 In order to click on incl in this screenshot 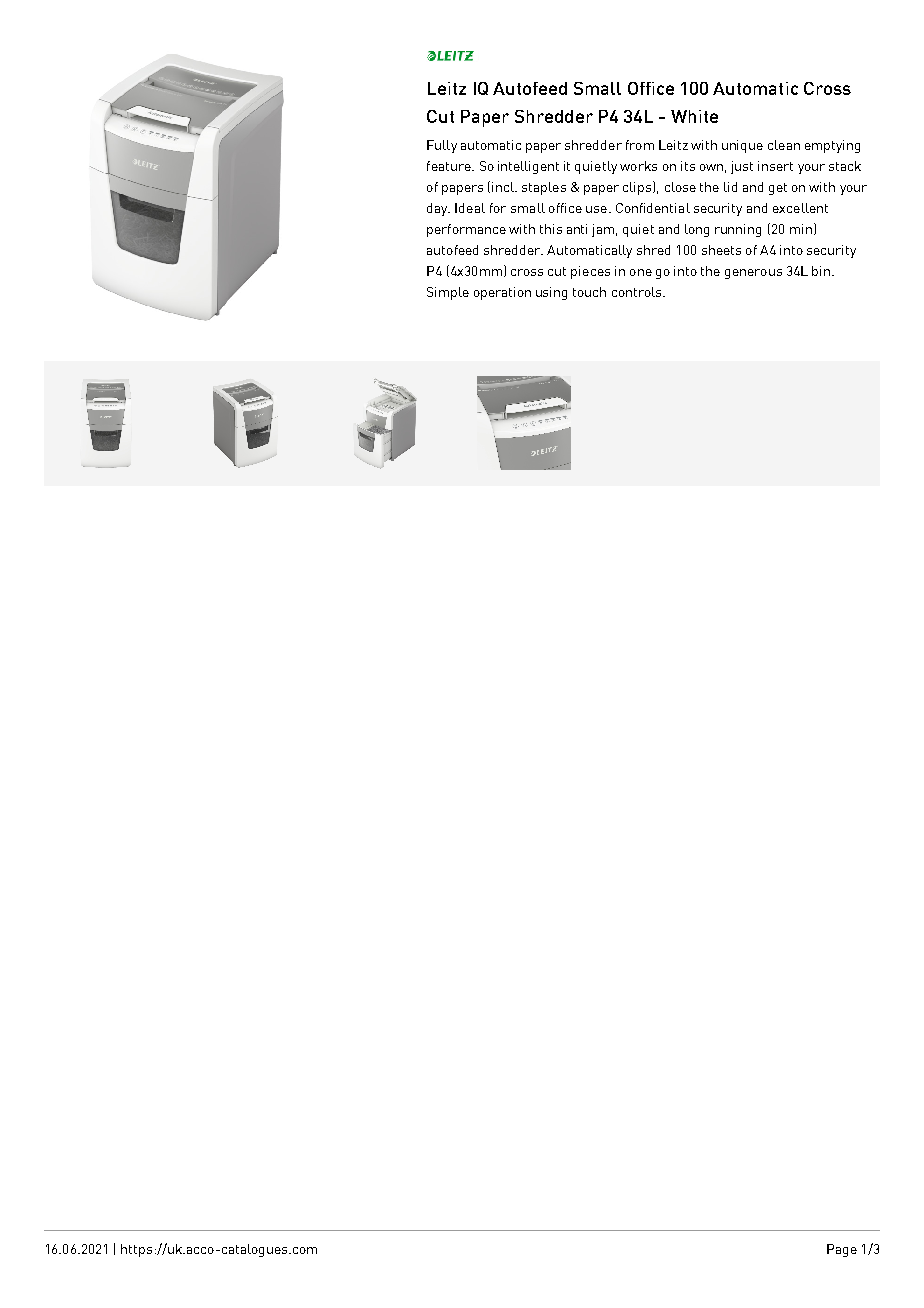, I will do `click(504, 187)`.
